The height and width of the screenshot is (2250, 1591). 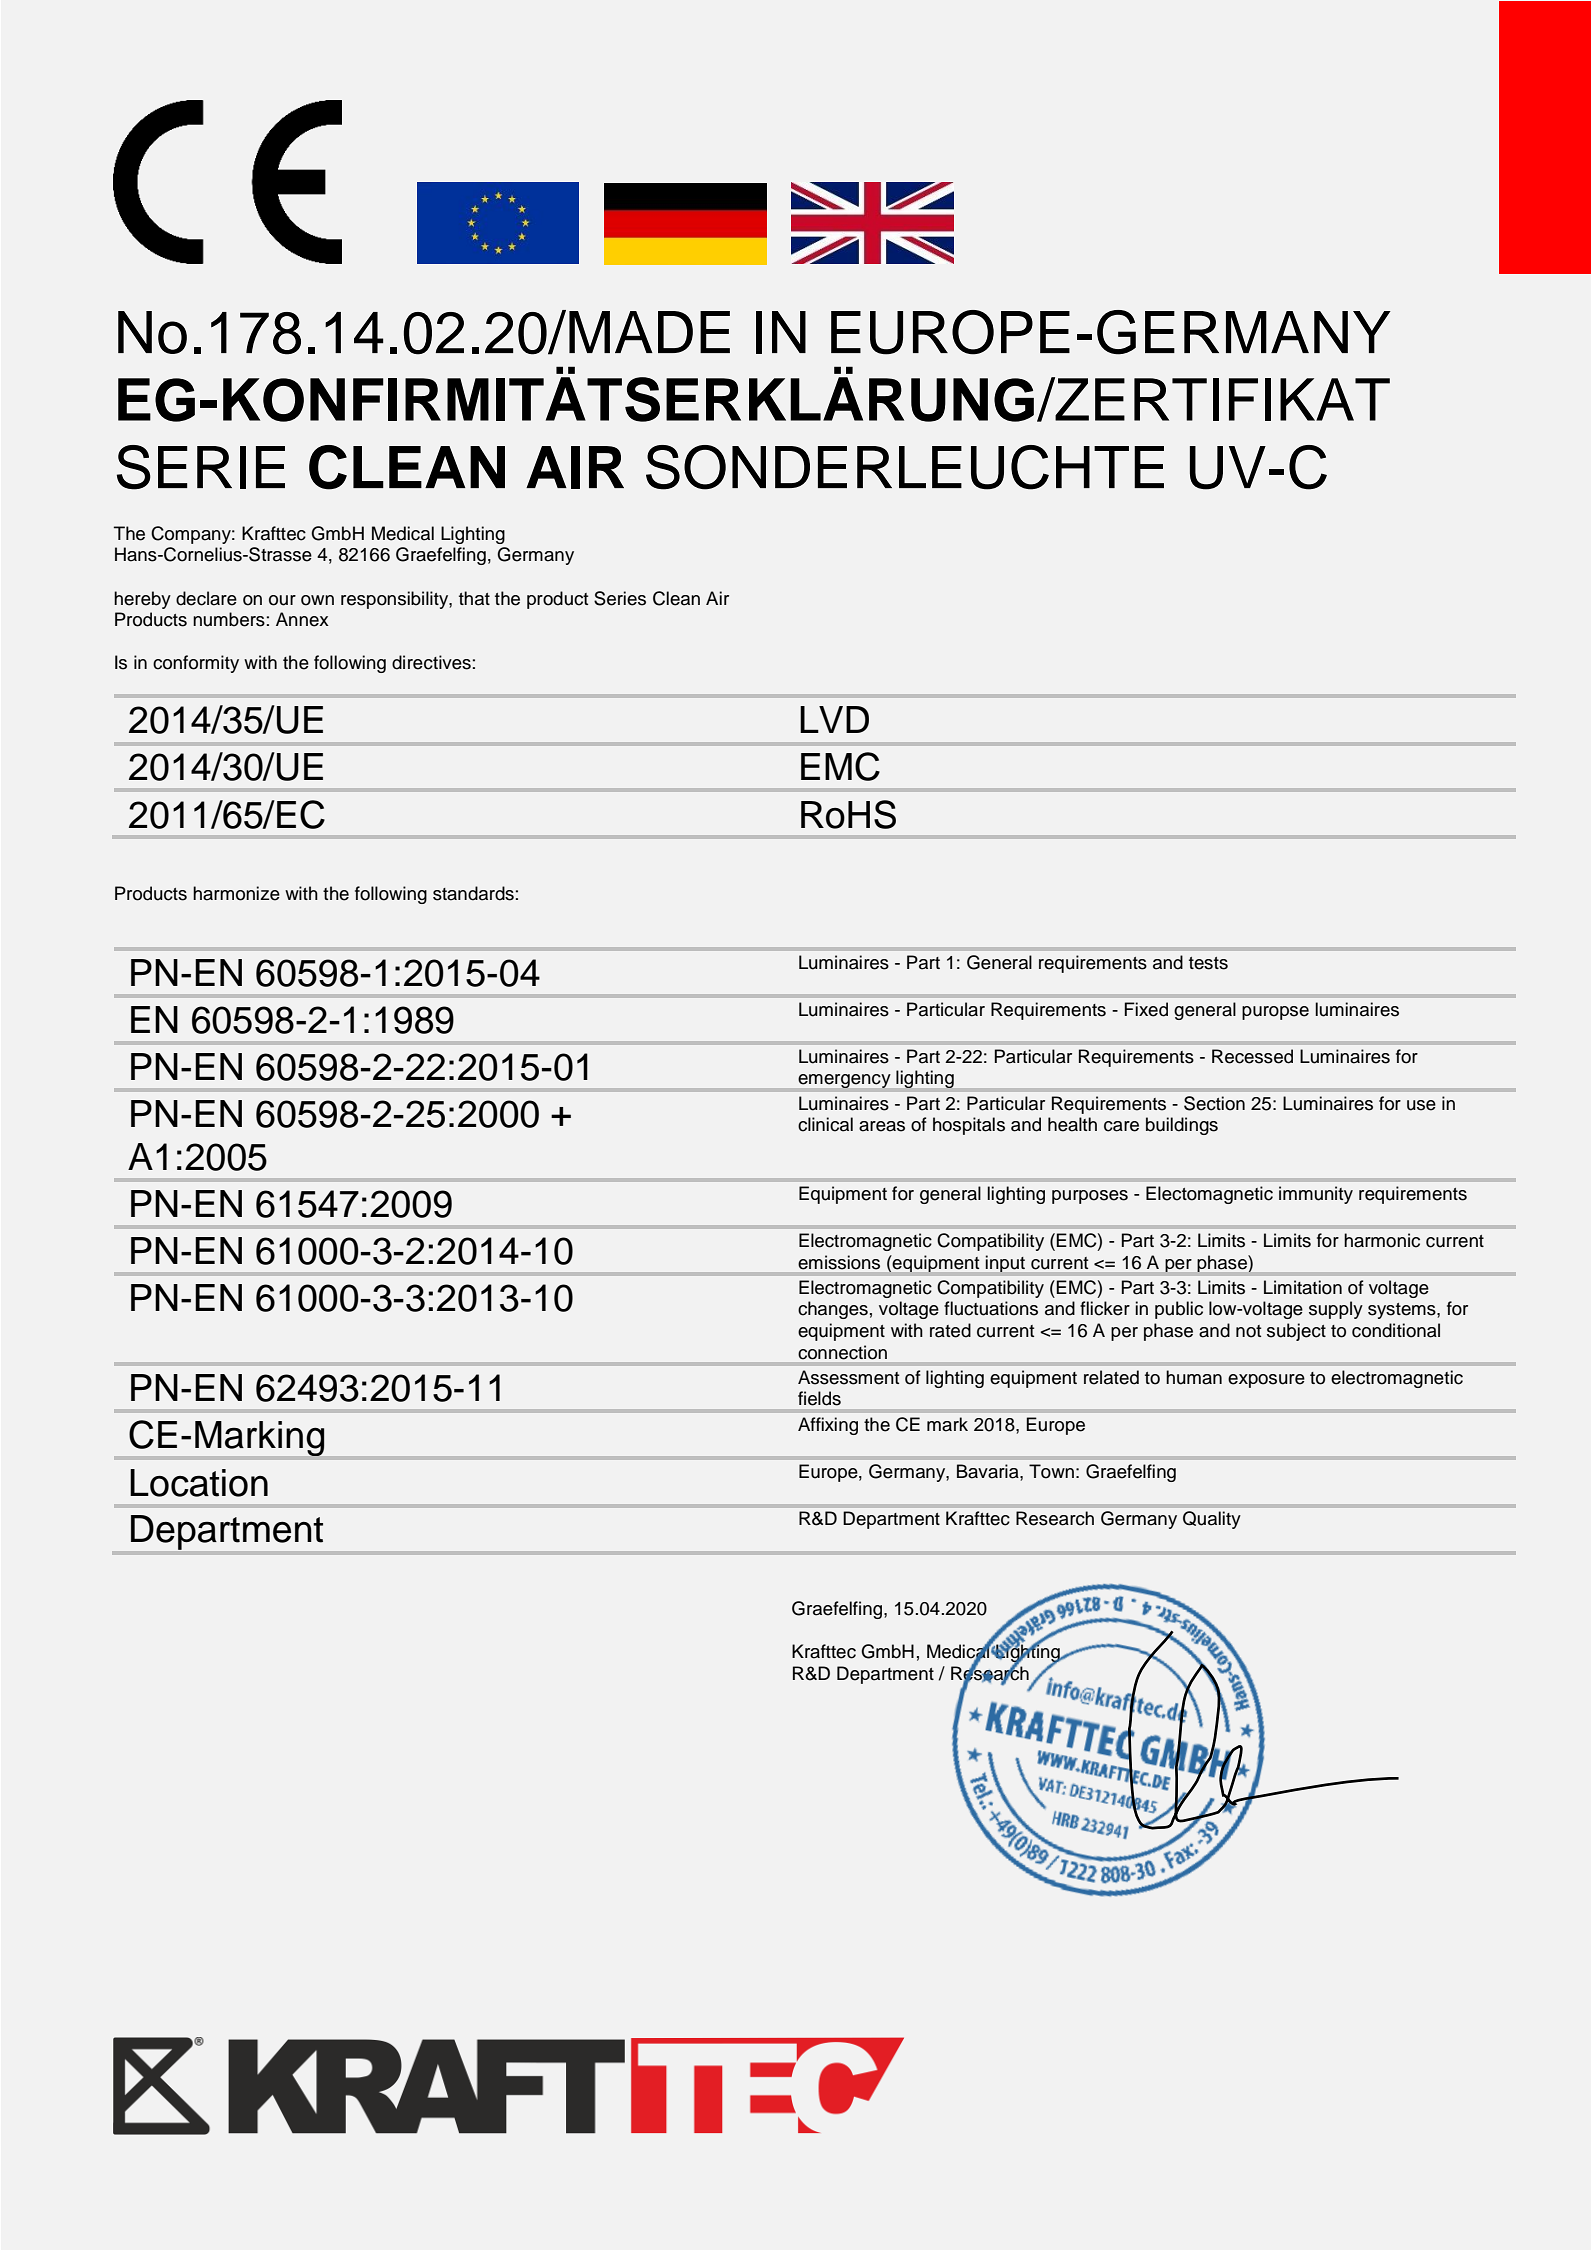 I want to click on emissions, so click(x=839, y=1262).
